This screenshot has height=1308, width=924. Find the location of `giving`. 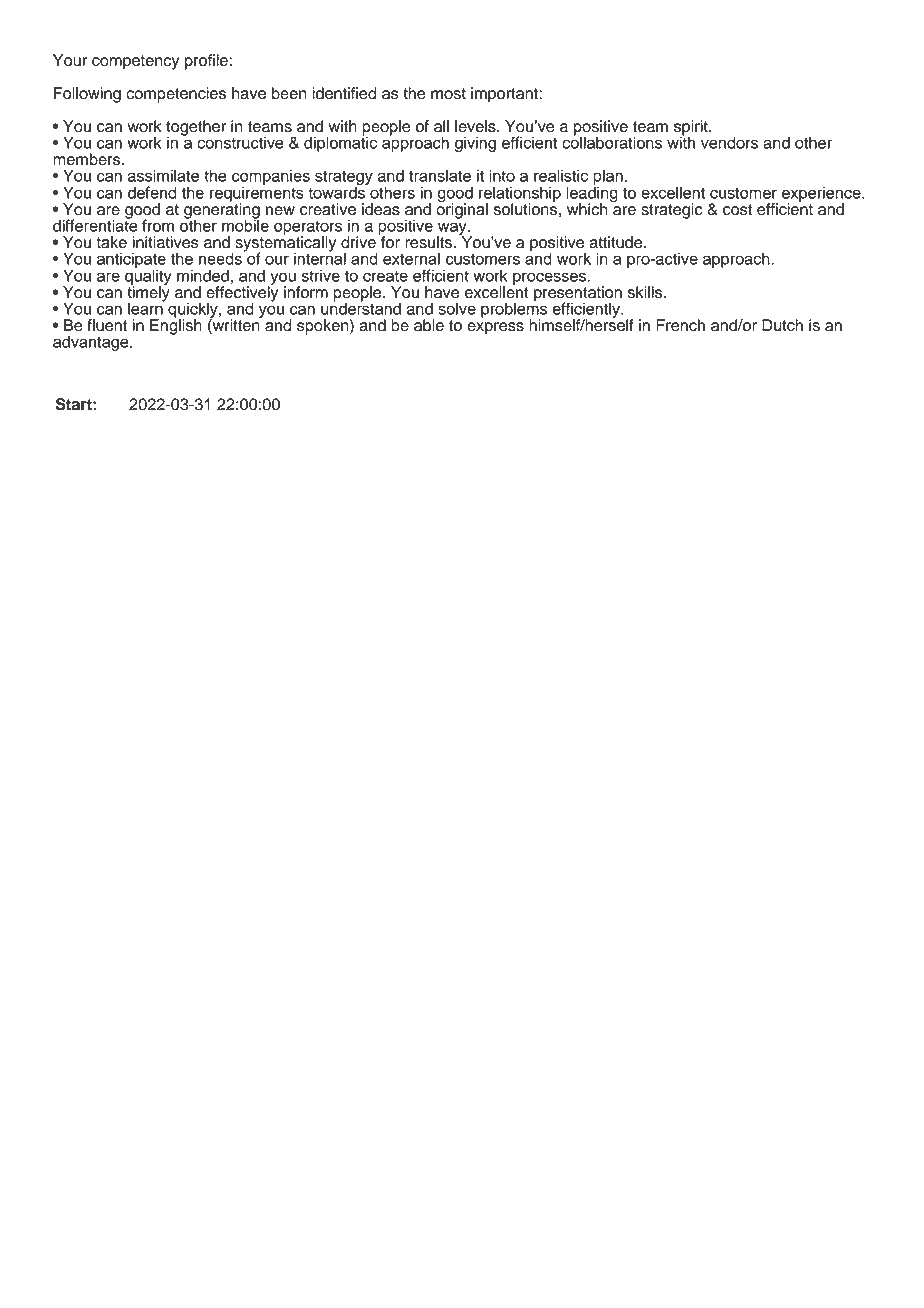

giving is located at coordinates (475, 144).
